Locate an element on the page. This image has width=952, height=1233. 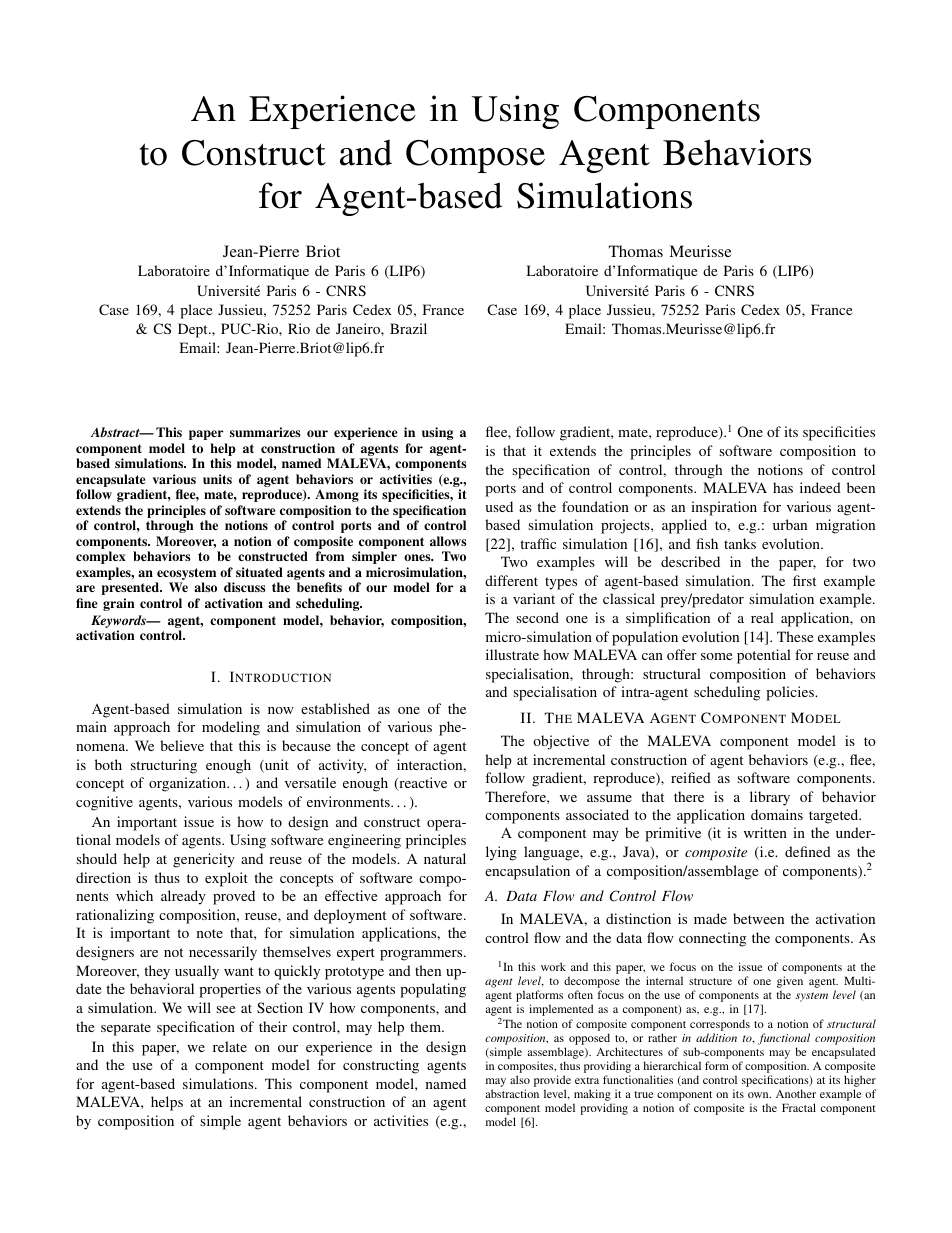
objective is located at coordinates (561, 742).
